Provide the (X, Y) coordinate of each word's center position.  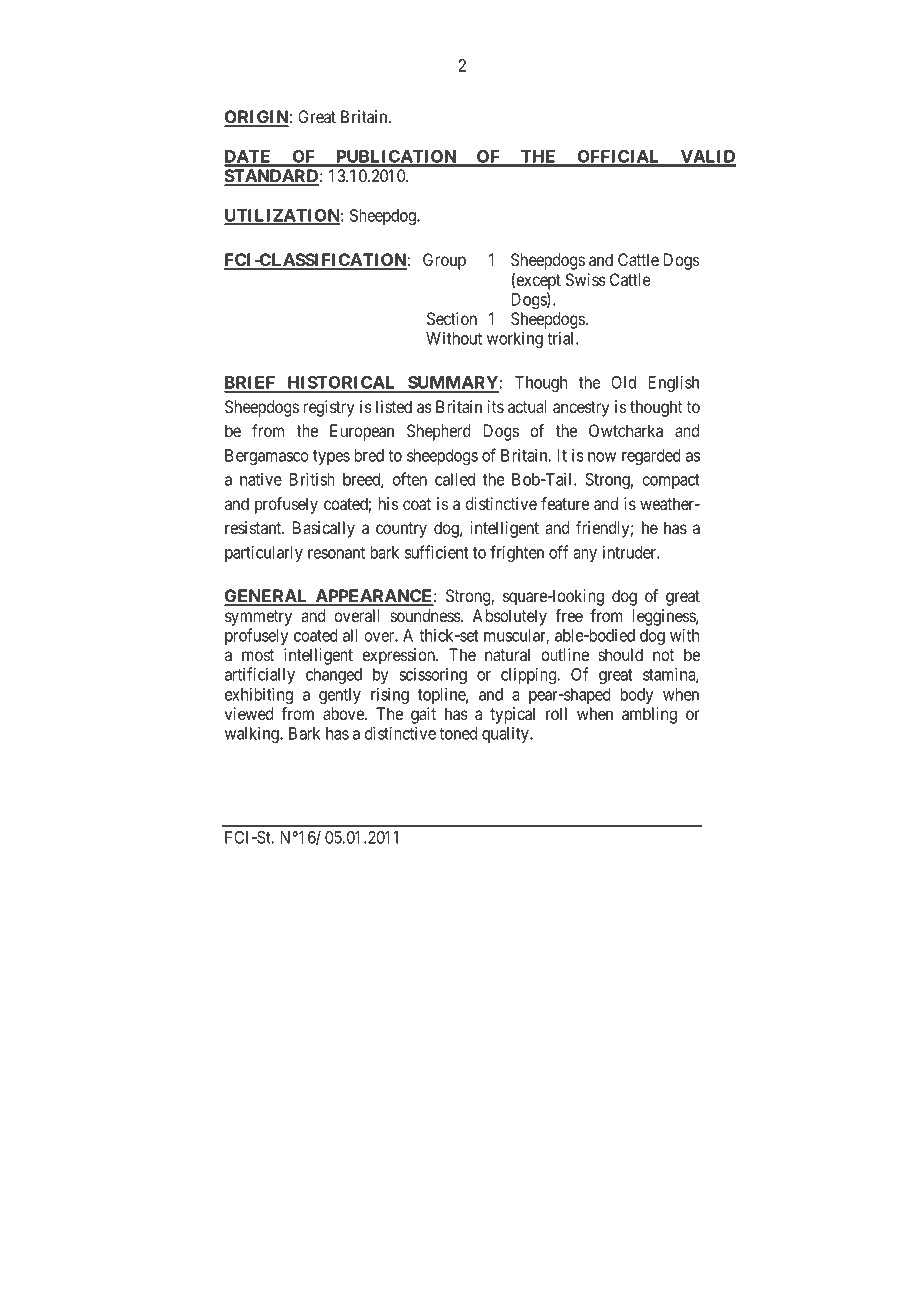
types (331, 457)
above (344, 713)
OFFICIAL (618, 158)
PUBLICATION (396, 158)
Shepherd (439, 432)
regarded (651, 457)
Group (444, 261)
